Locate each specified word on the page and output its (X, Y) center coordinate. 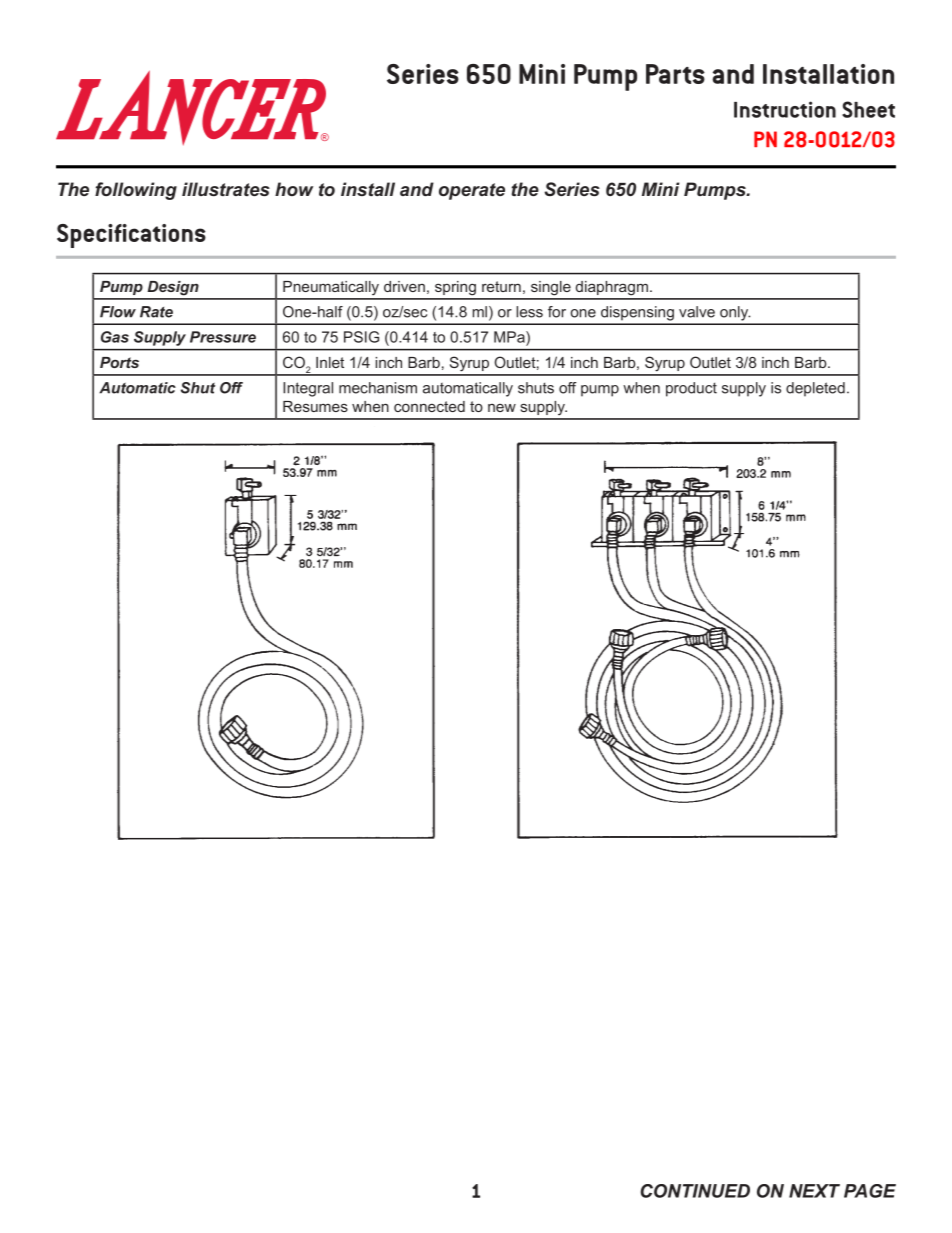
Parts (675, 74)
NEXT (814, 1191)
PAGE (870, 1191)
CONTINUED (695, 1191)
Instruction (785, 109)
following (136, 191)
